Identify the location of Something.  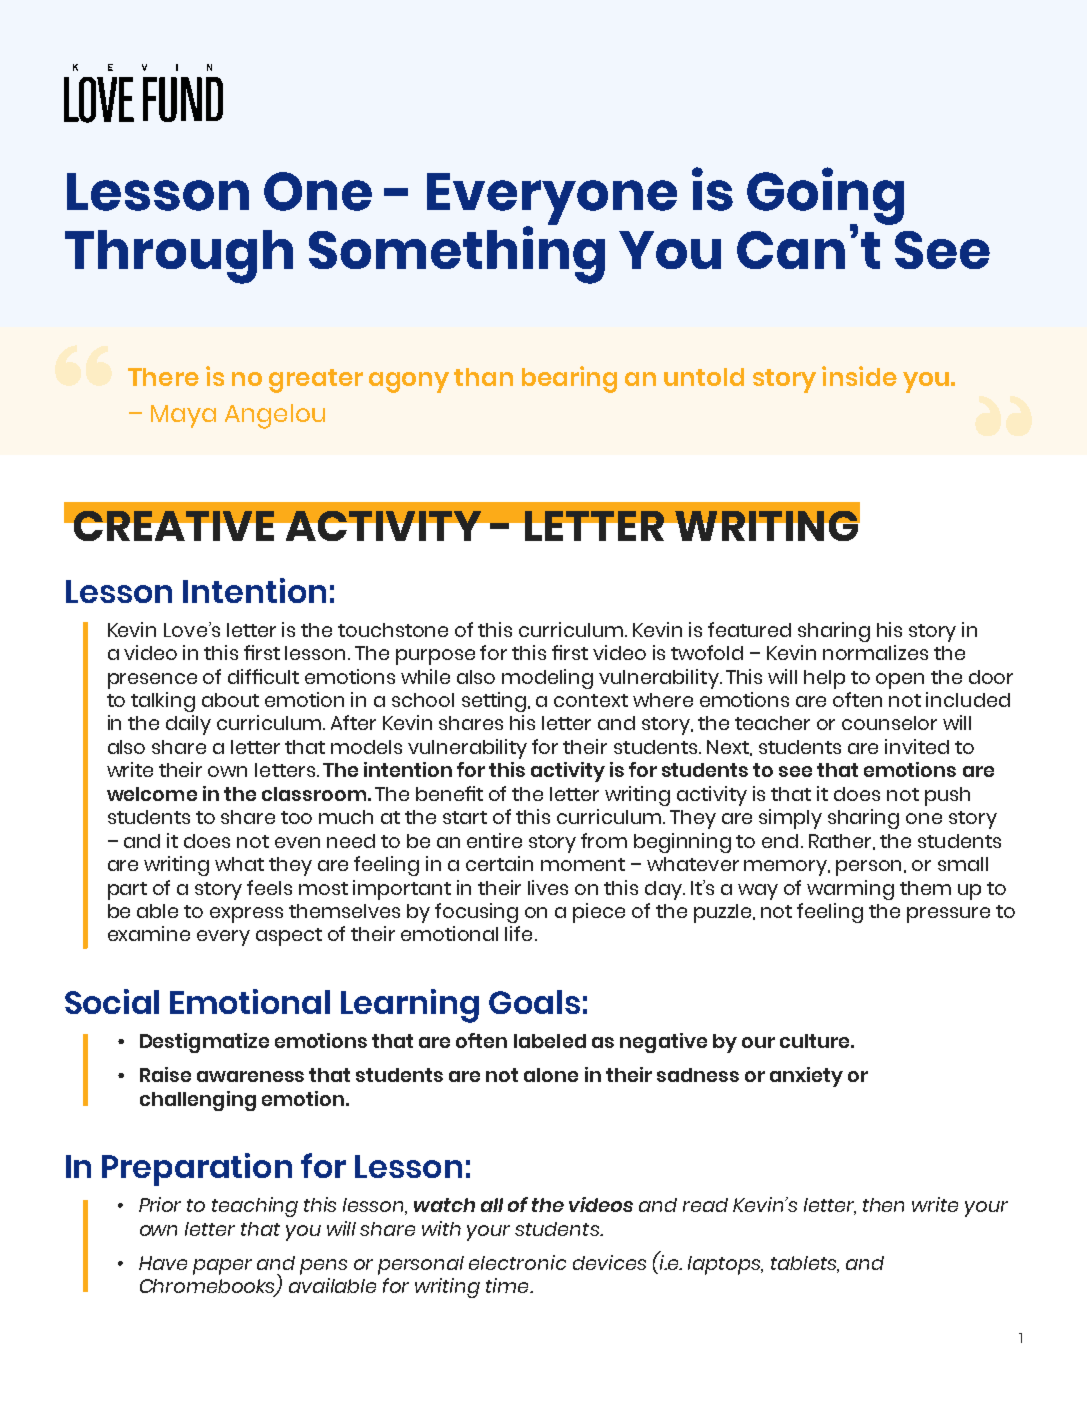
(457, 254).
